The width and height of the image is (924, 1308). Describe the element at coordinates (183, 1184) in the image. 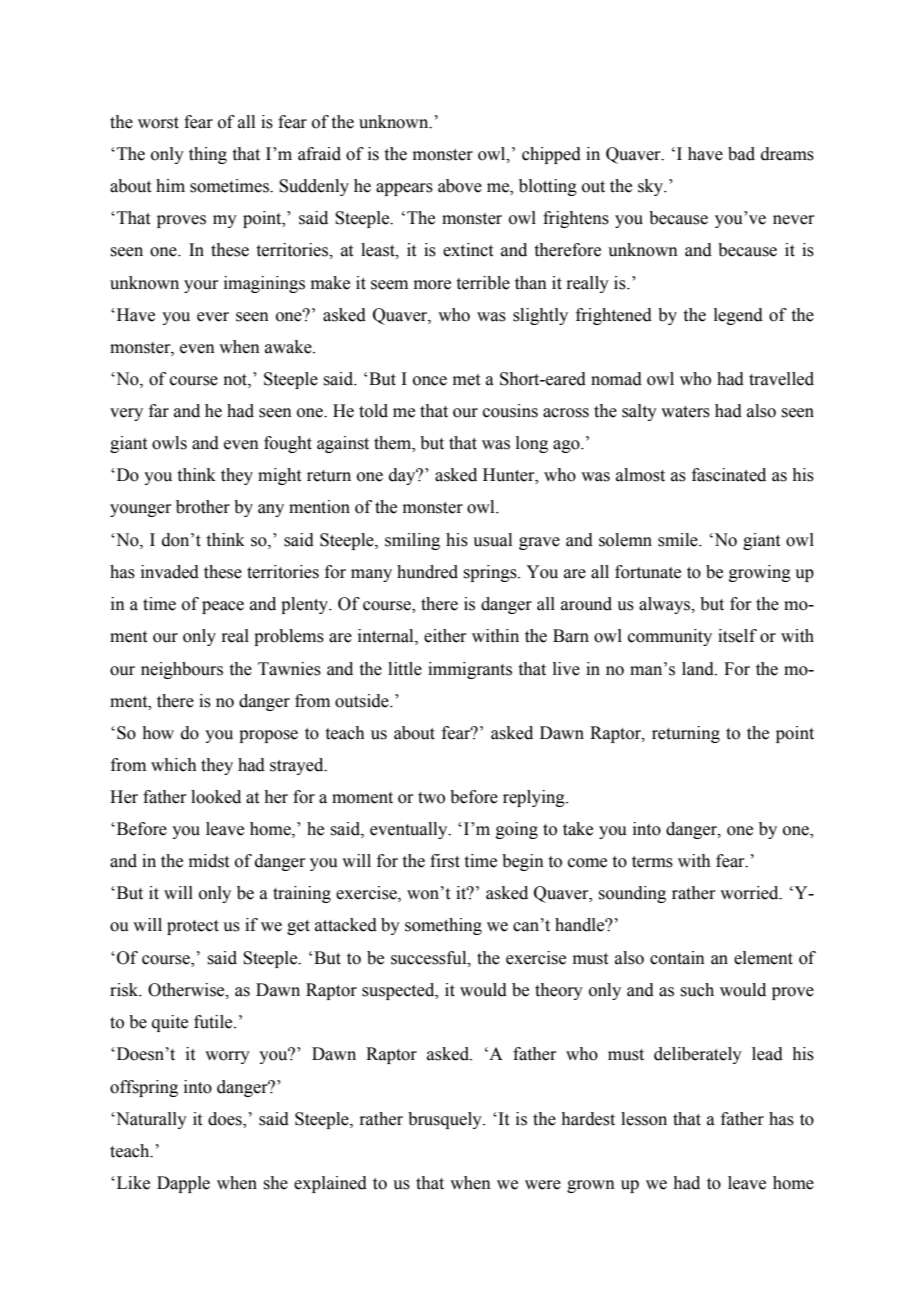

I see `Dapple` at that location.
